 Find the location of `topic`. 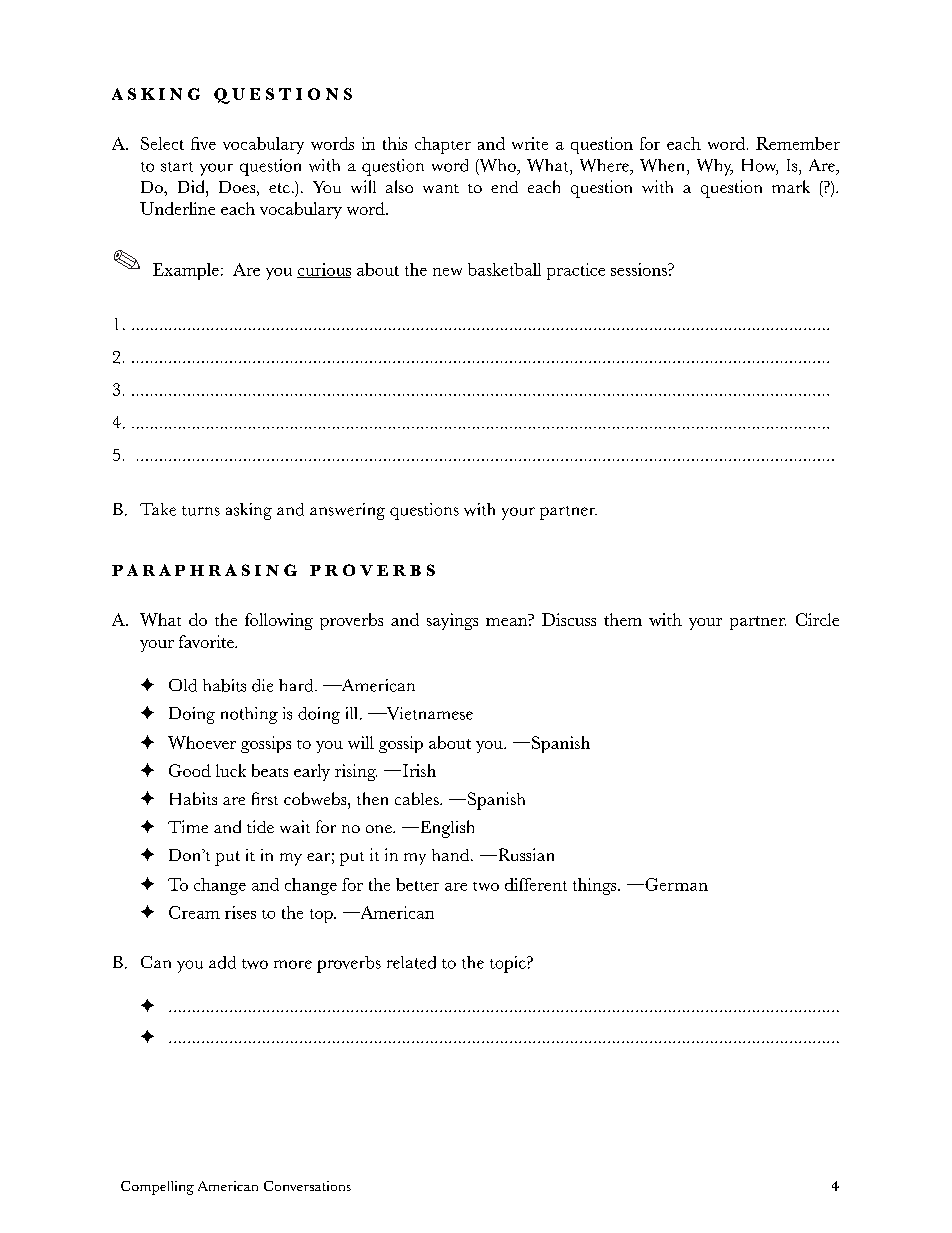

topic is located at coordinates (509, 964).
